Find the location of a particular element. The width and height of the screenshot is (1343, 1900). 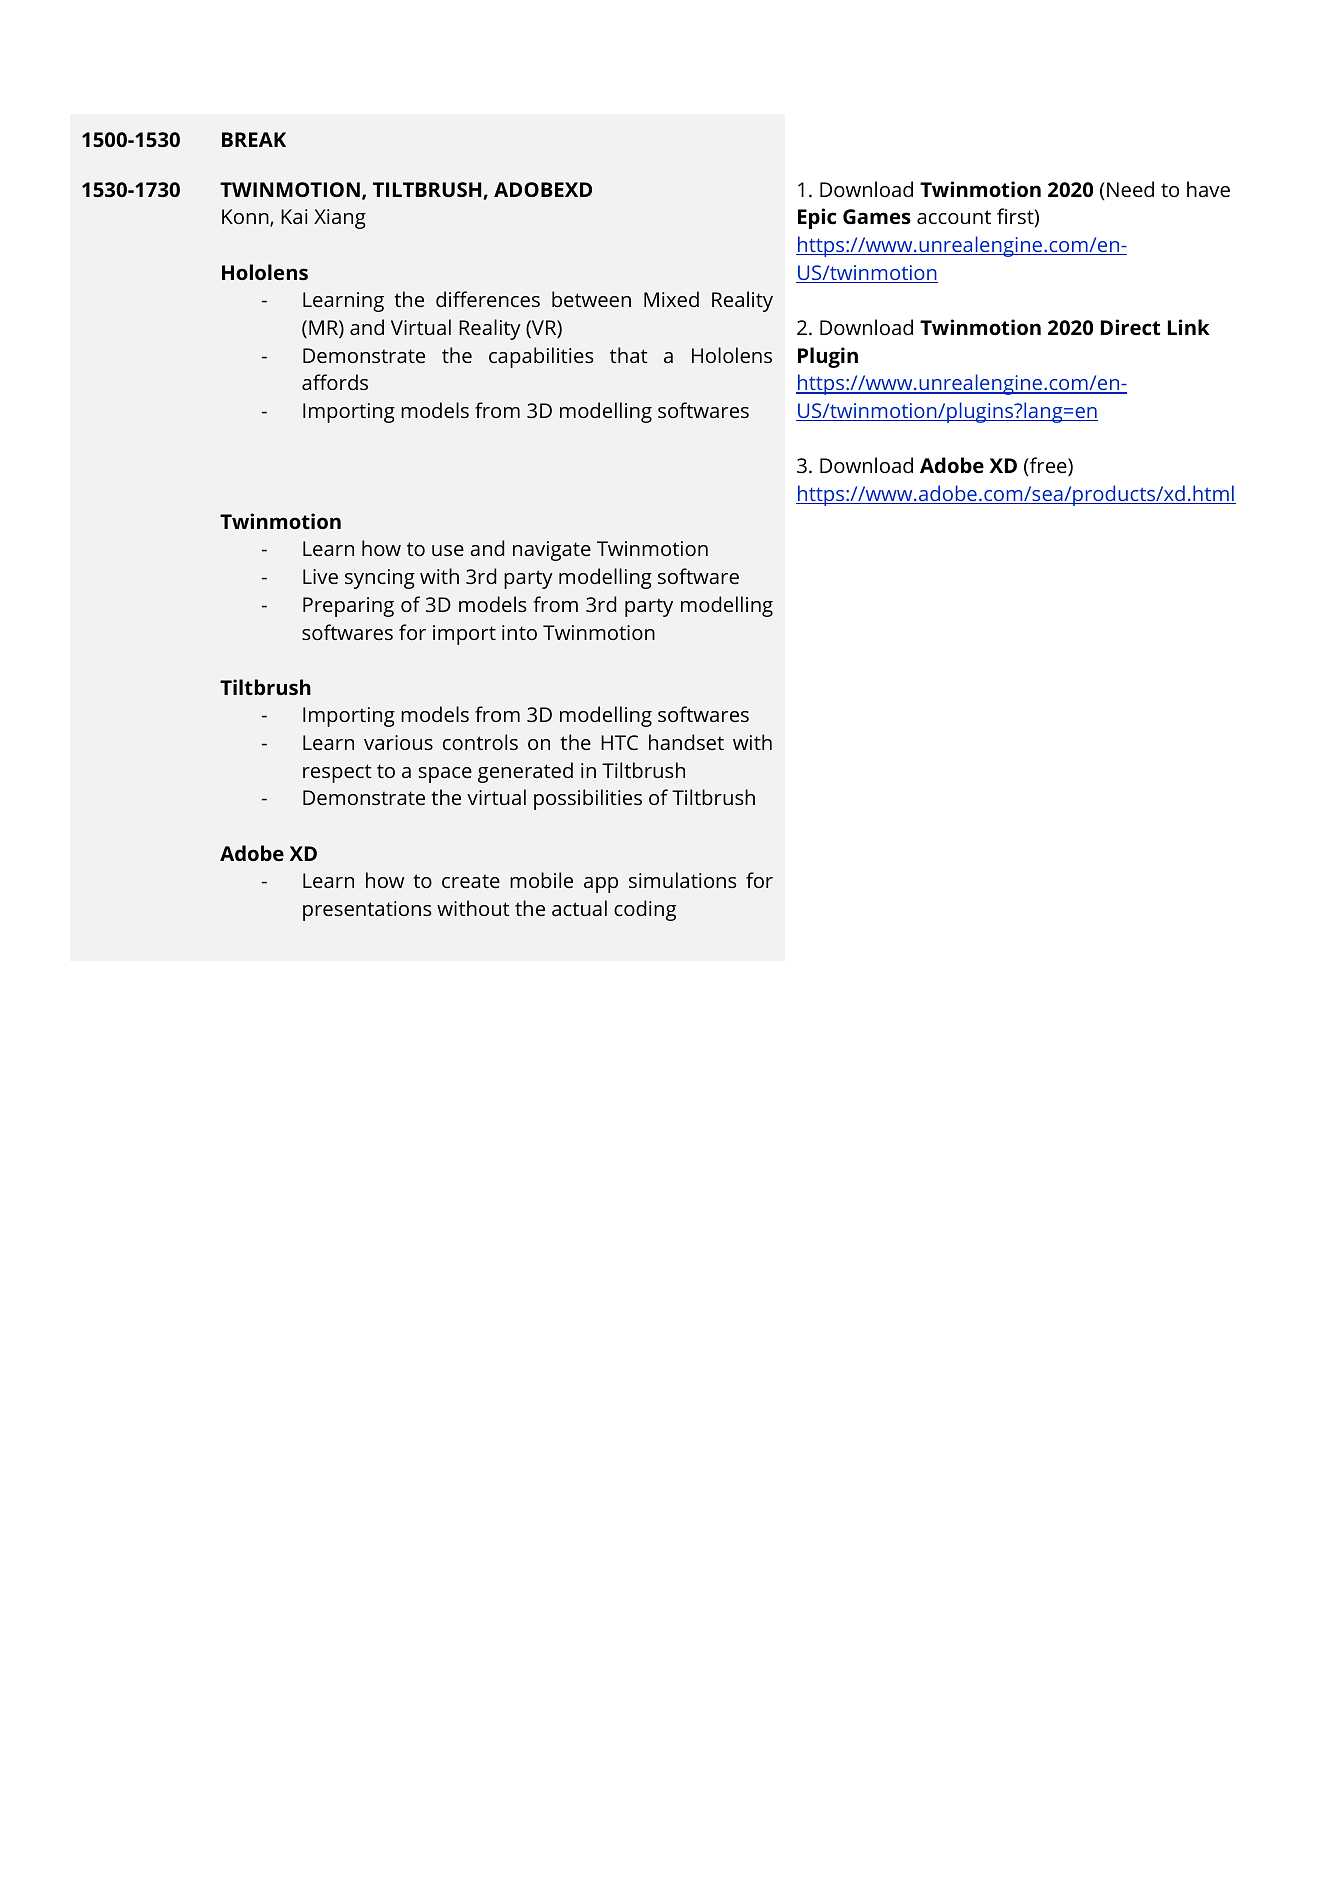

Epic is located at coordinates (817, 218).
